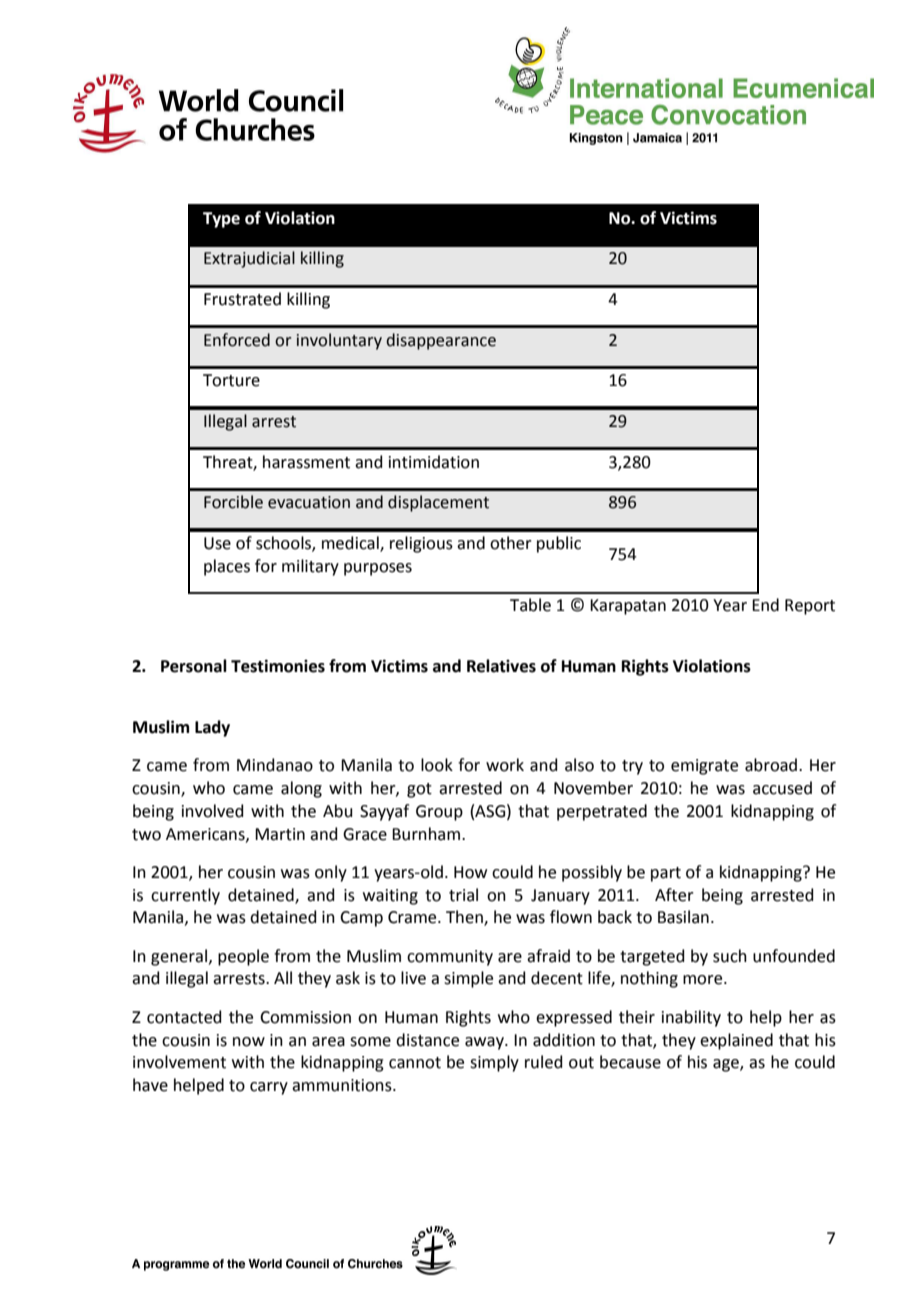 The width and height of the screenshot is (924, 1308). I want to click on age, so click(727, 1065).
